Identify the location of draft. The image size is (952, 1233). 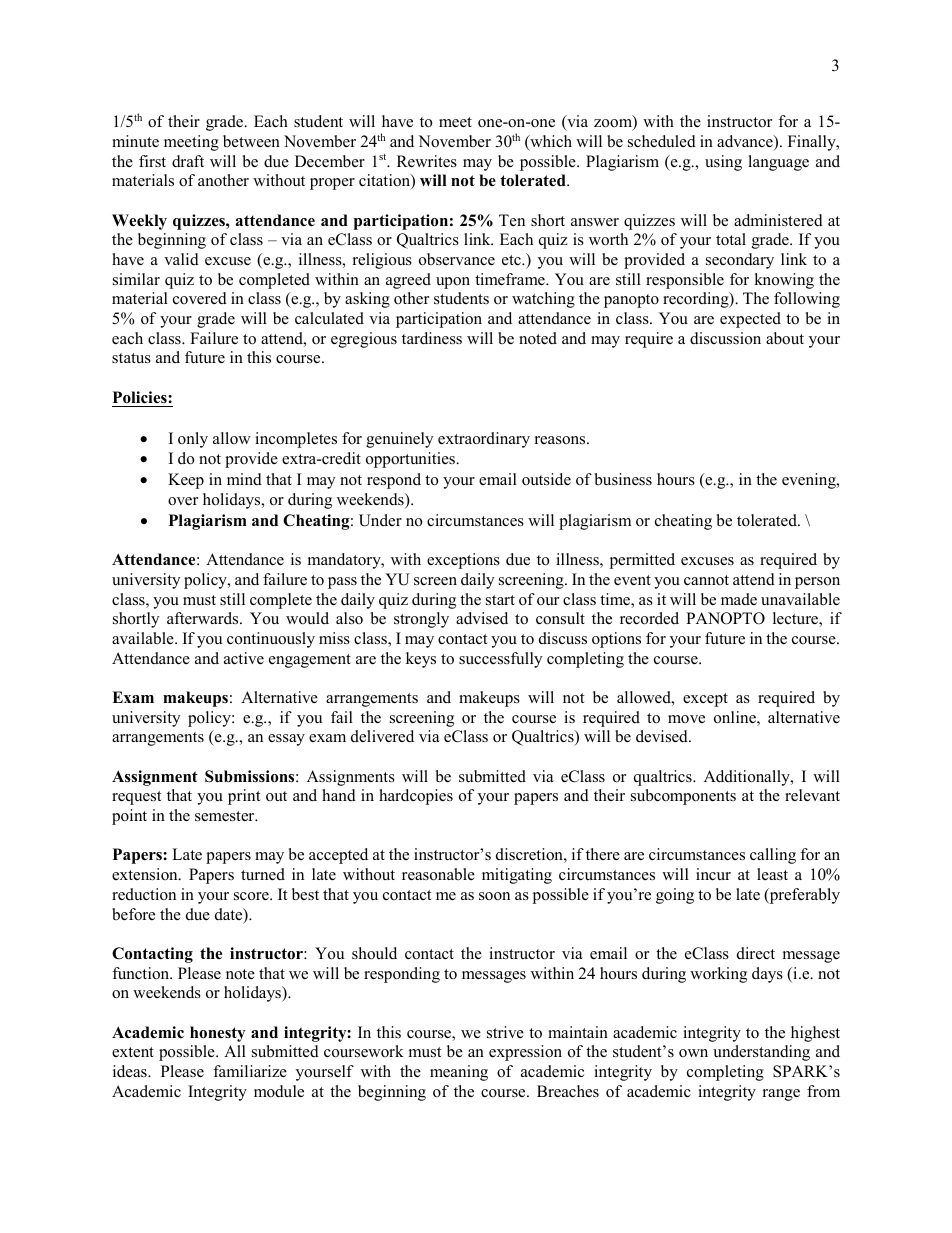
(188, 161).
